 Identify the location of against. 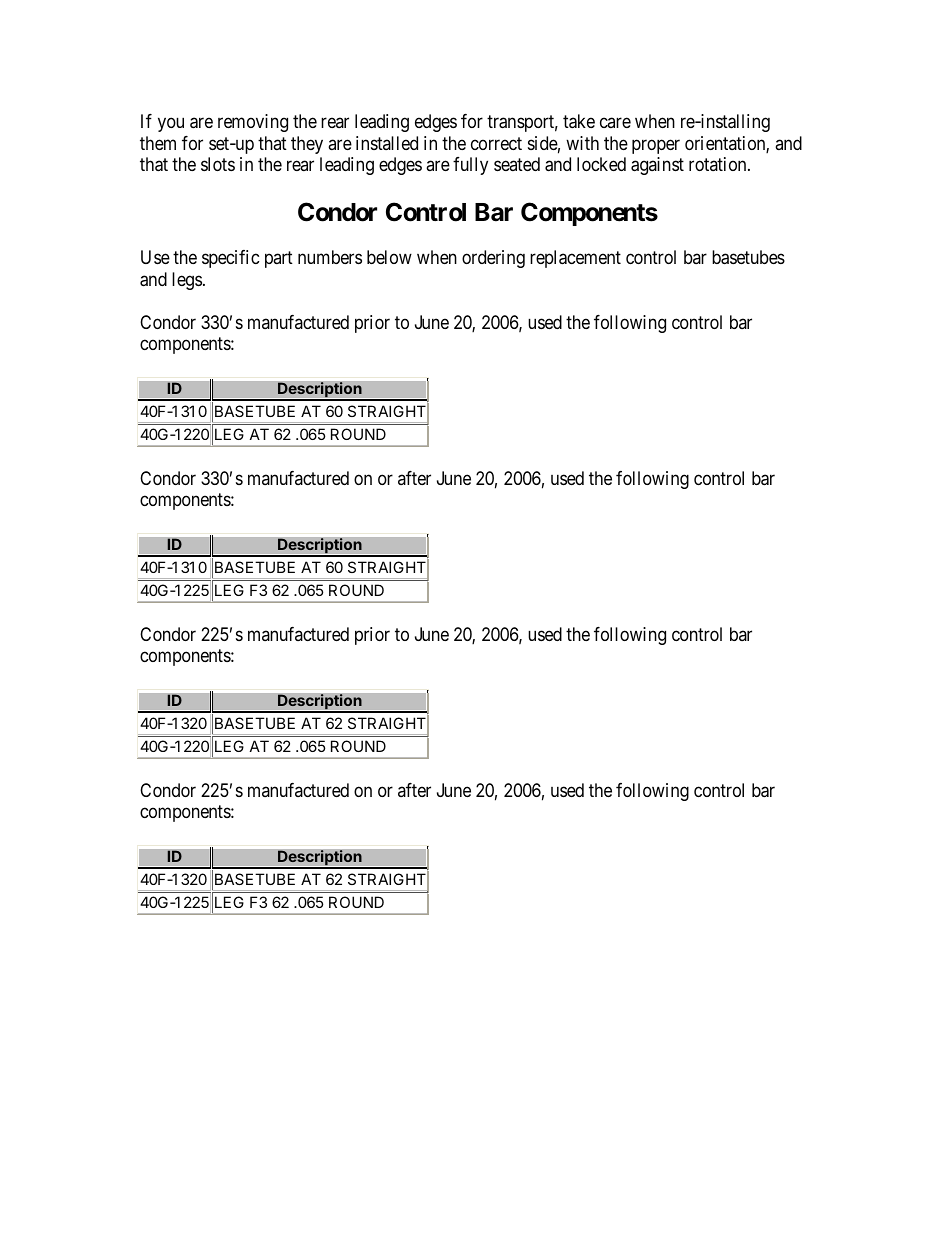
(657, 166).
